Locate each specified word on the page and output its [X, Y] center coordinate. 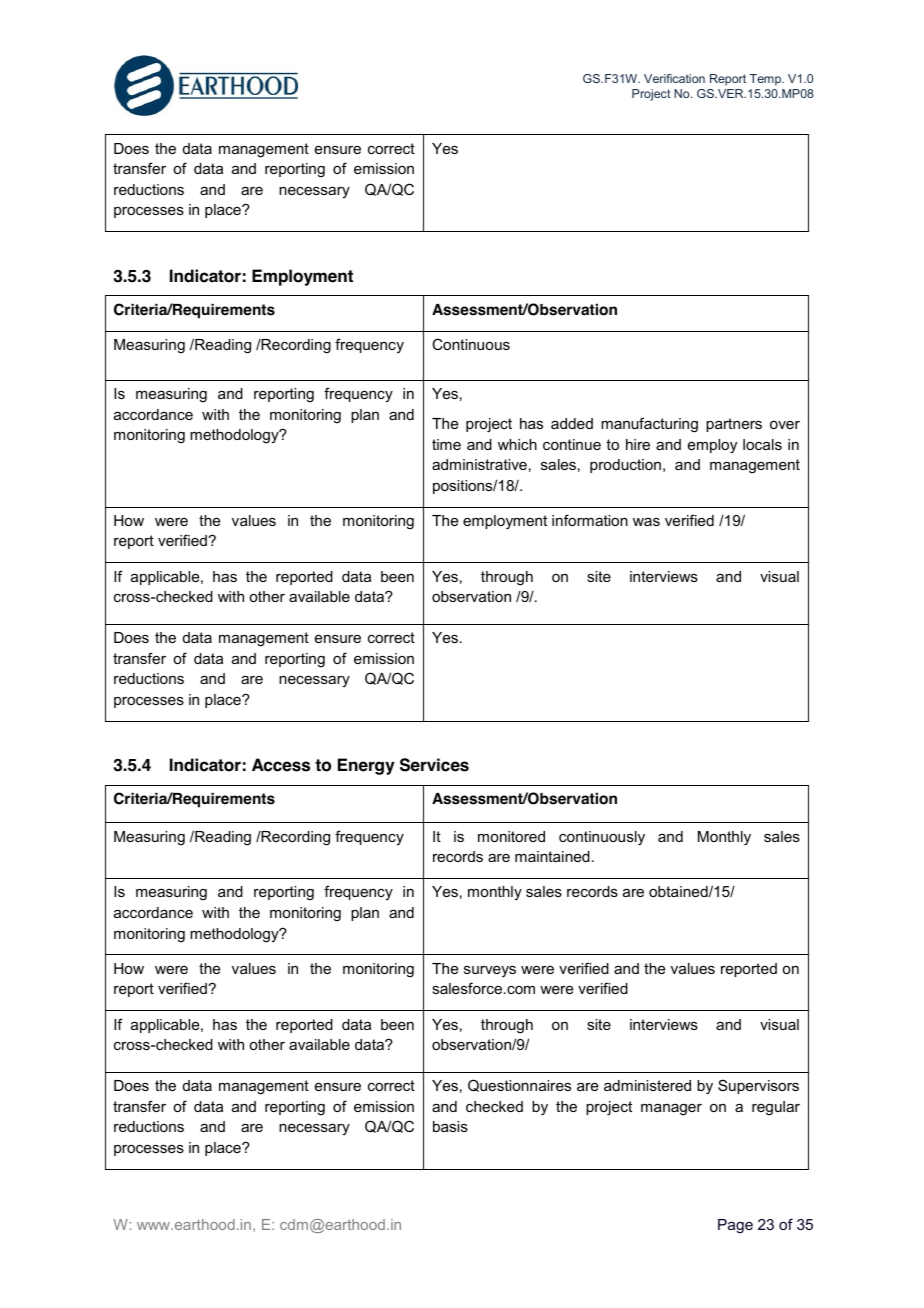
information [590, 520]
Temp [767, 80]
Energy [366, 766]
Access [281, 765]
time [446, 444]
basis [450, 1126]
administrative [479, 464]
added [572, 423]
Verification [674, 78]
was [646, 522]
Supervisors [758, 1086]
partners [734, 425]
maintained [552, 856]
